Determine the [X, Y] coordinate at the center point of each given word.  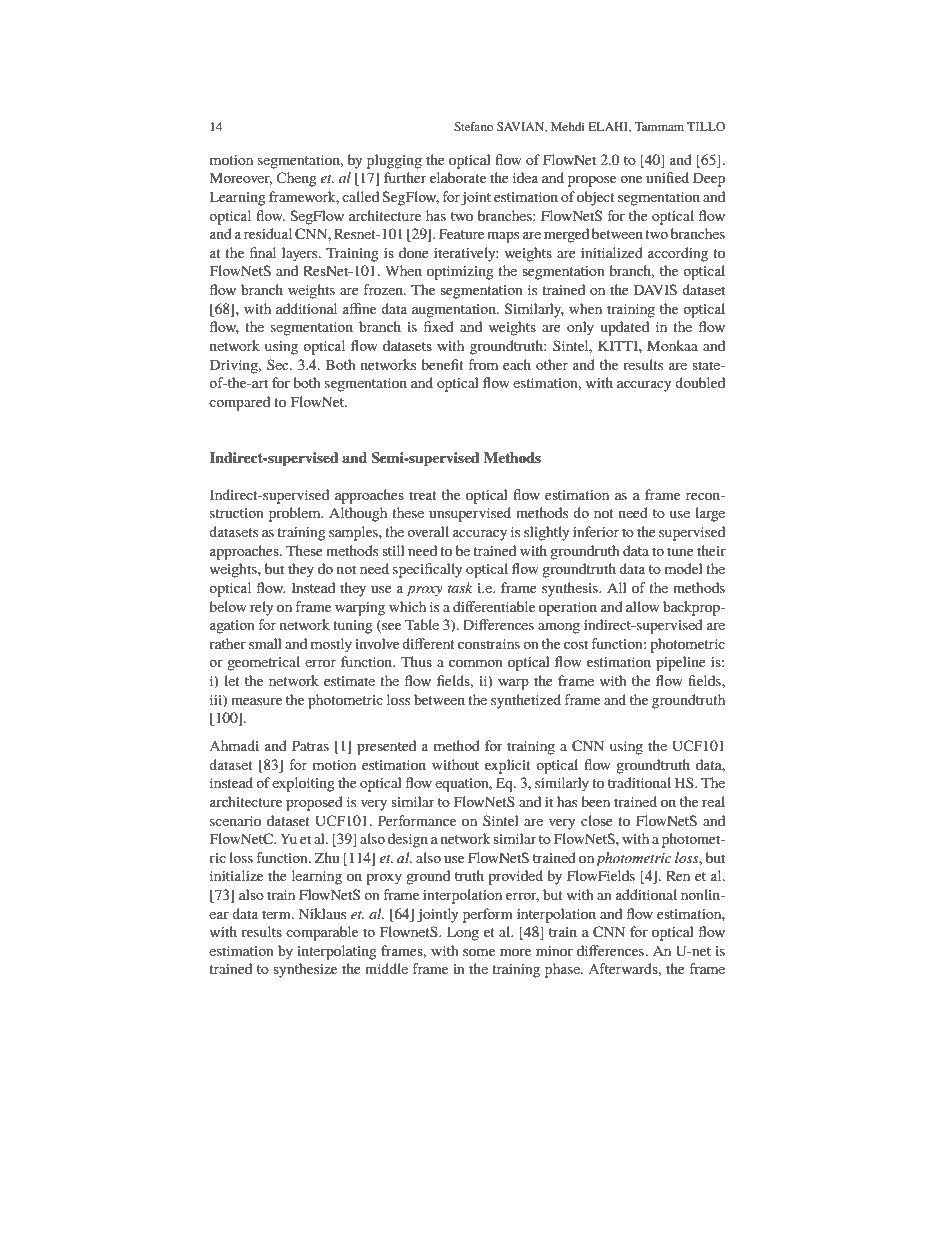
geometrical [263, 663]
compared [239, 403]
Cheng [296, 179]
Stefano [474, 126]
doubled [700, 382]
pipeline [681, 663]
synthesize [305, 970]
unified [667, 177]
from [483, 364]
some [479, 952]
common [476, 663]
